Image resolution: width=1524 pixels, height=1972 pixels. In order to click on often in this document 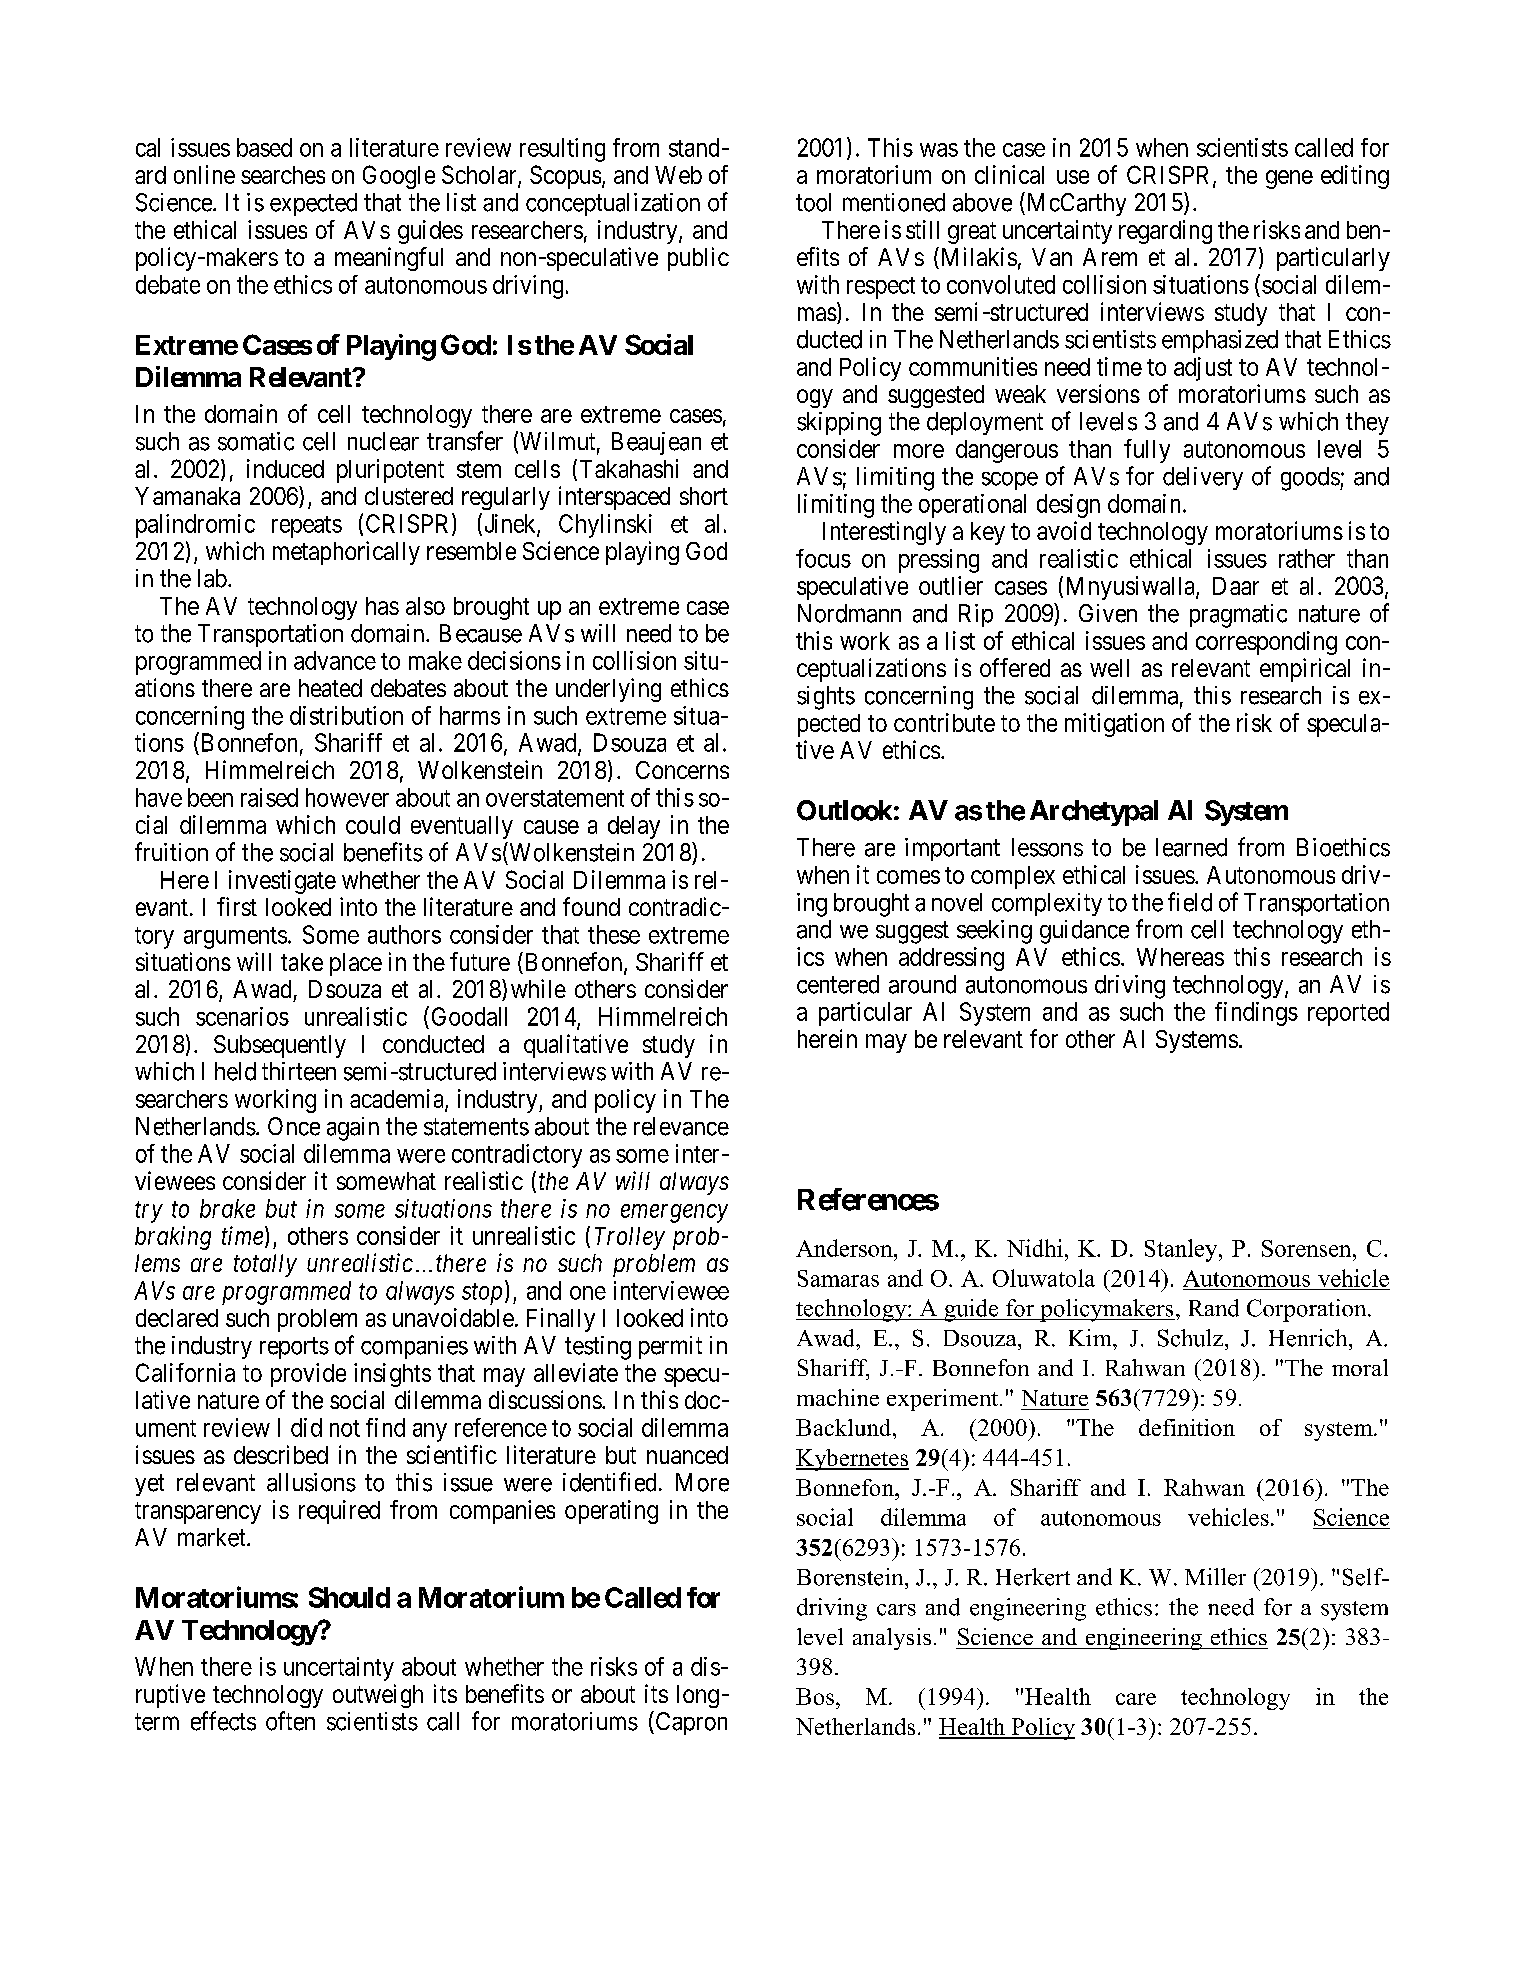, I will do `click(290, 1721)`.
